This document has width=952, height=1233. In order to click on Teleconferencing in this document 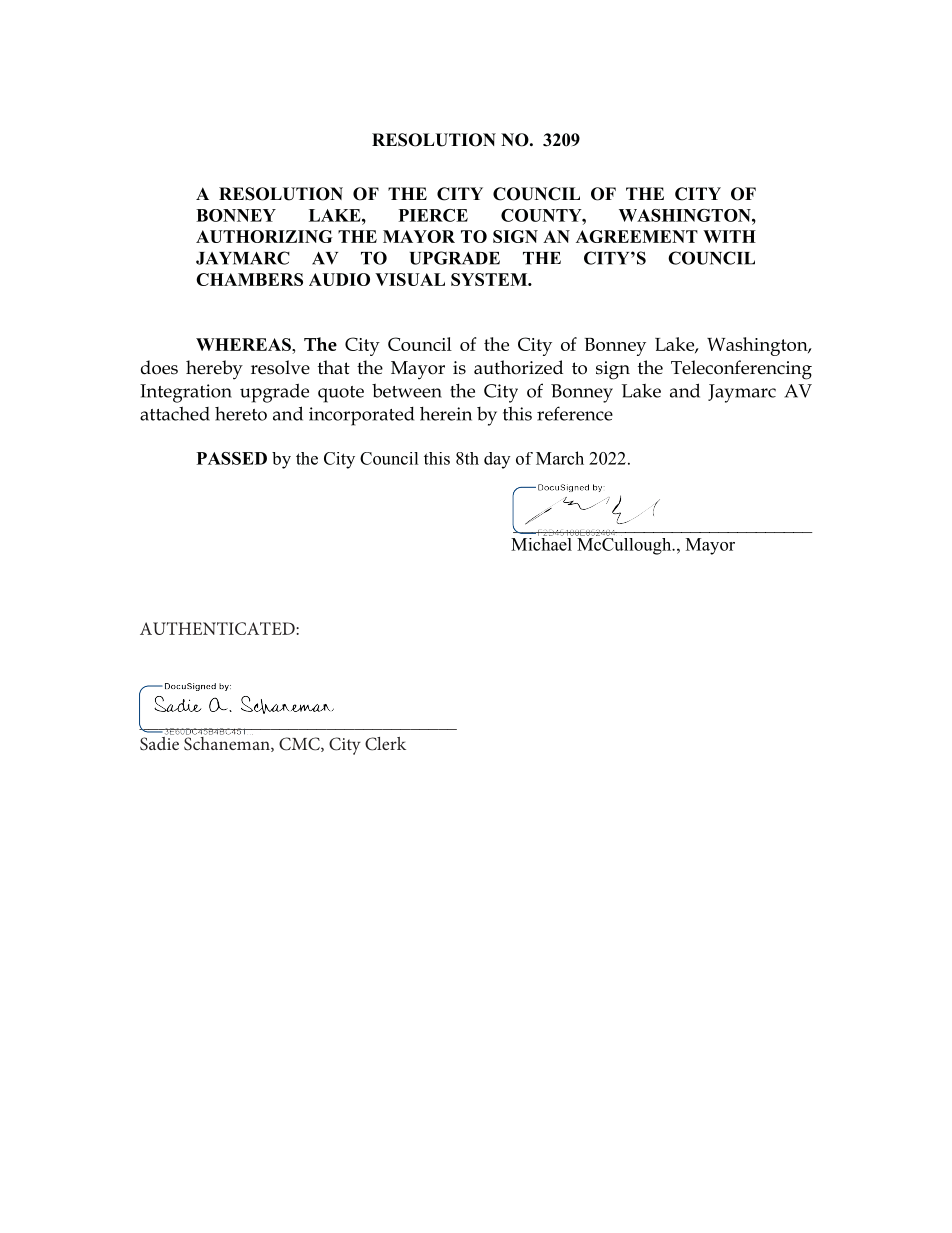, I will do `click(741, 370)`.
